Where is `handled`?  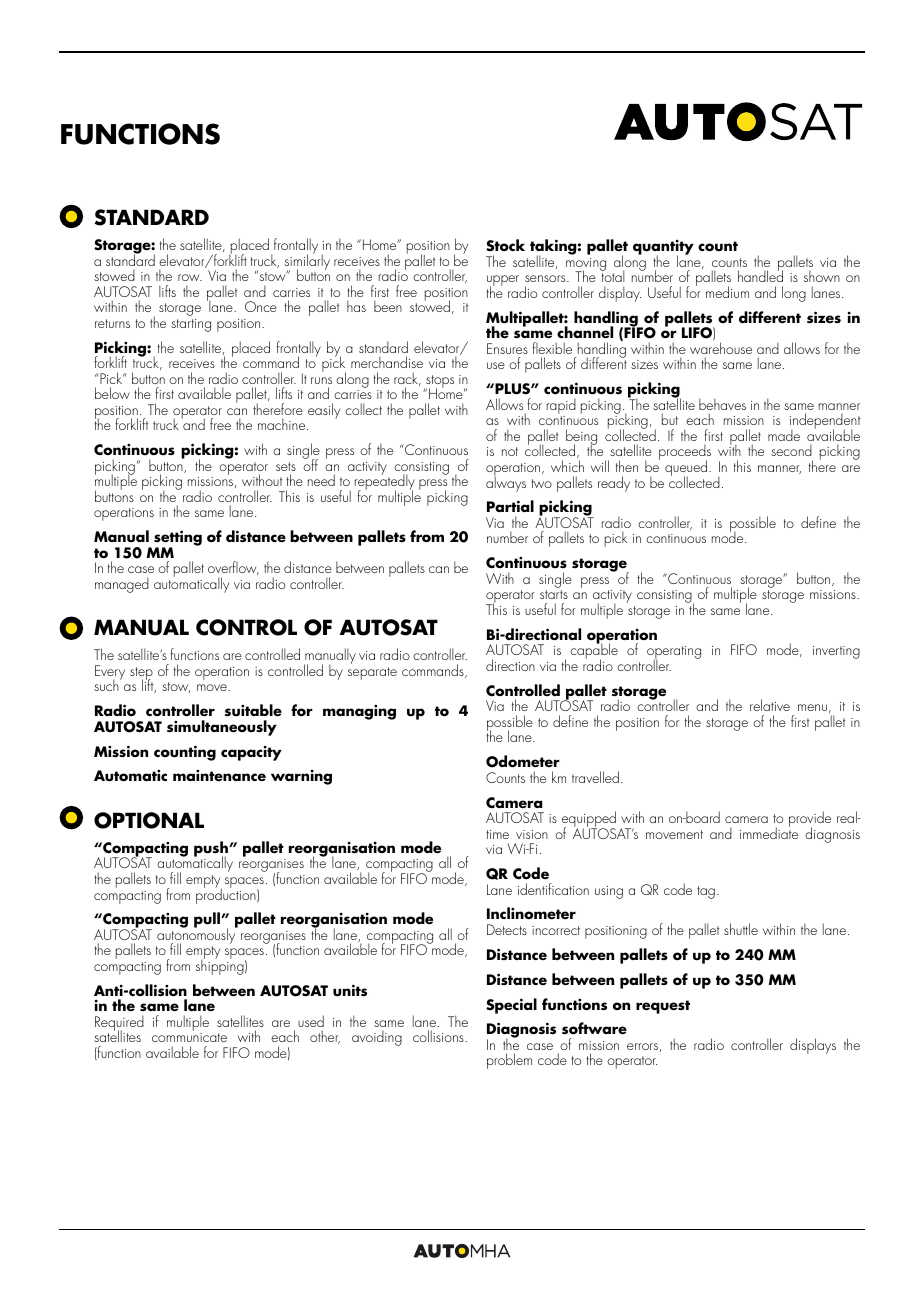
handled is located at coordinates (760, 275).
